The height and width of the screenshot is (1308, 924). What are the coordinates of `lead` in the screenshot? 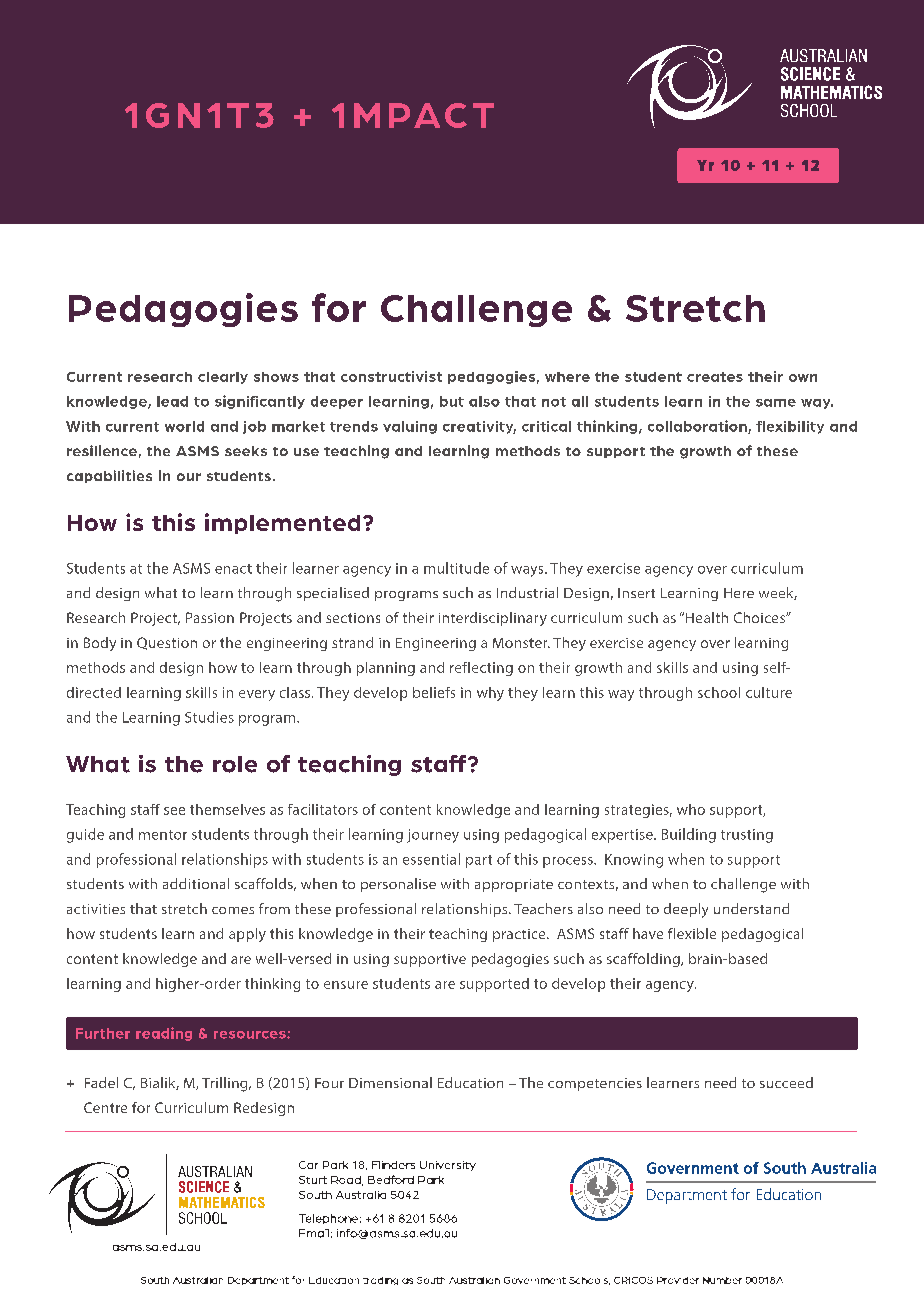 It's located at (172, 401).
